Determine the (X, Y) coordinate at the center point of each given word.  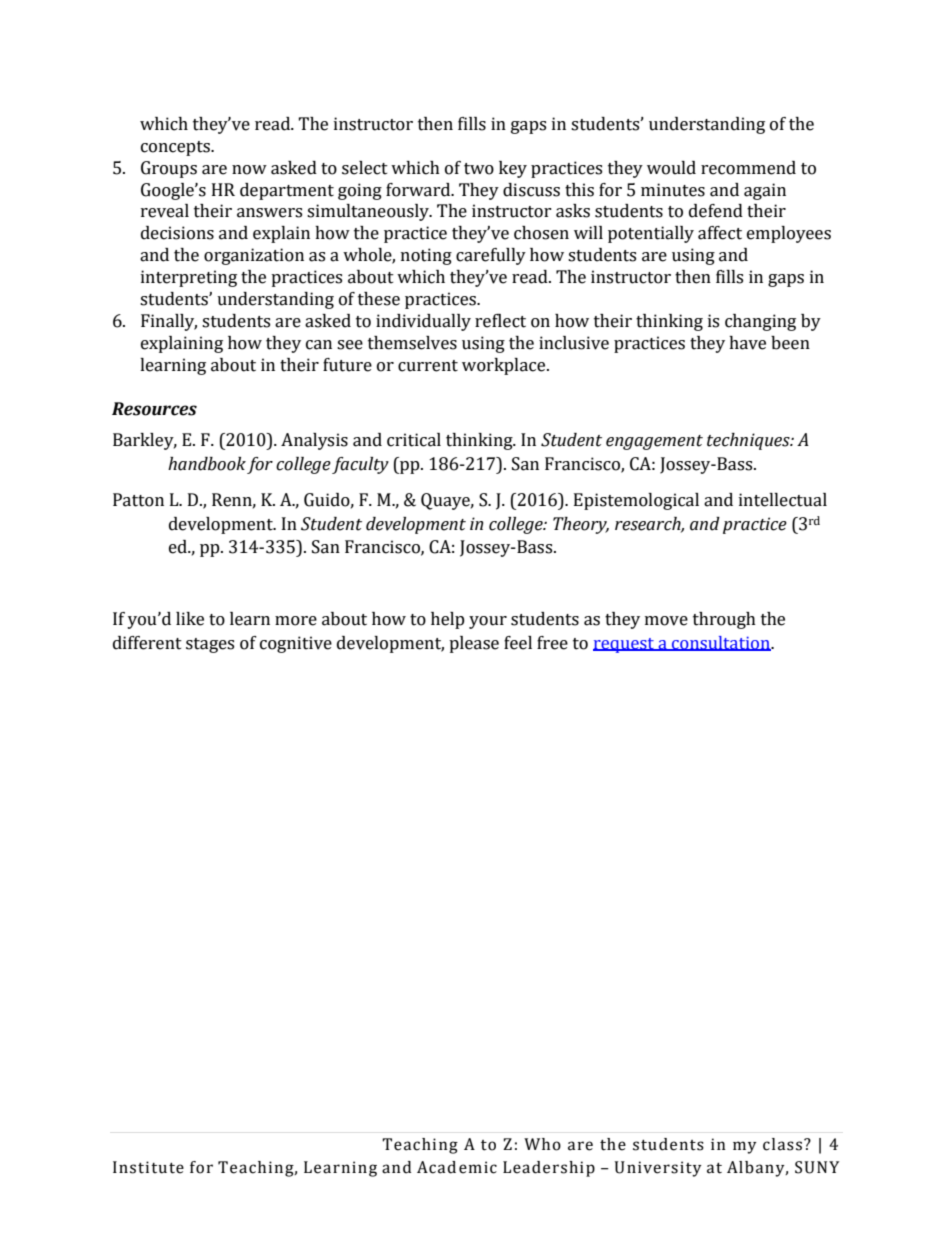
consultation (721, 643)
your (488, 622)
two (479, 169)
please (474, 644)
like (190, 619)
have (747, 343)
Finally (169, 322)
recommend (748, 168)
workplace (505, 366)
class (782, 1144)
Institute (148, 1167)
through (724, 620)
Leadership (549, 1169)
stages (210, 645)
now (249, 170)
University (658, 1169)
